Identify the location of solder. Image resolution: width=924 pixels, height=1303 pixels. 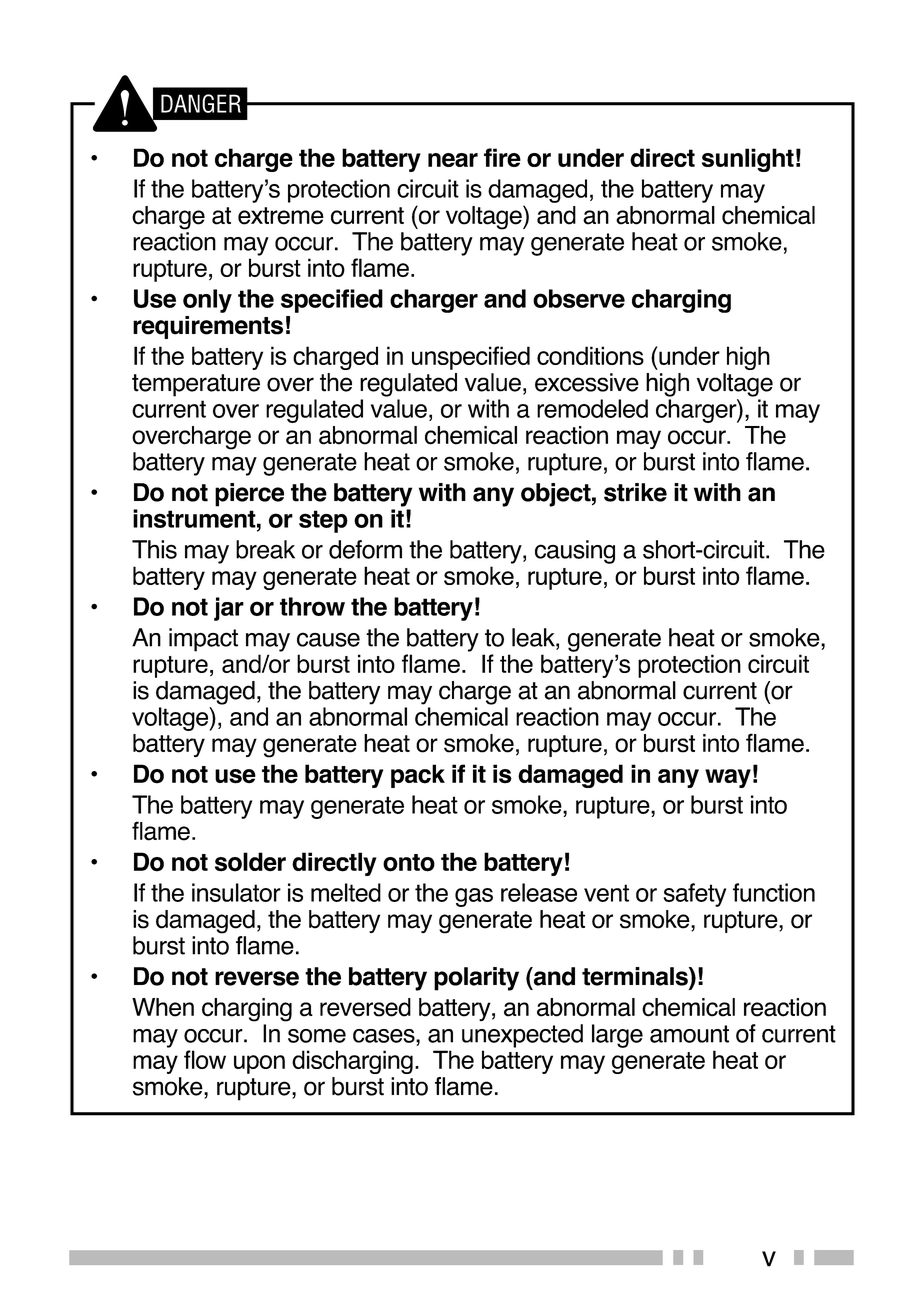
(250, 862).
